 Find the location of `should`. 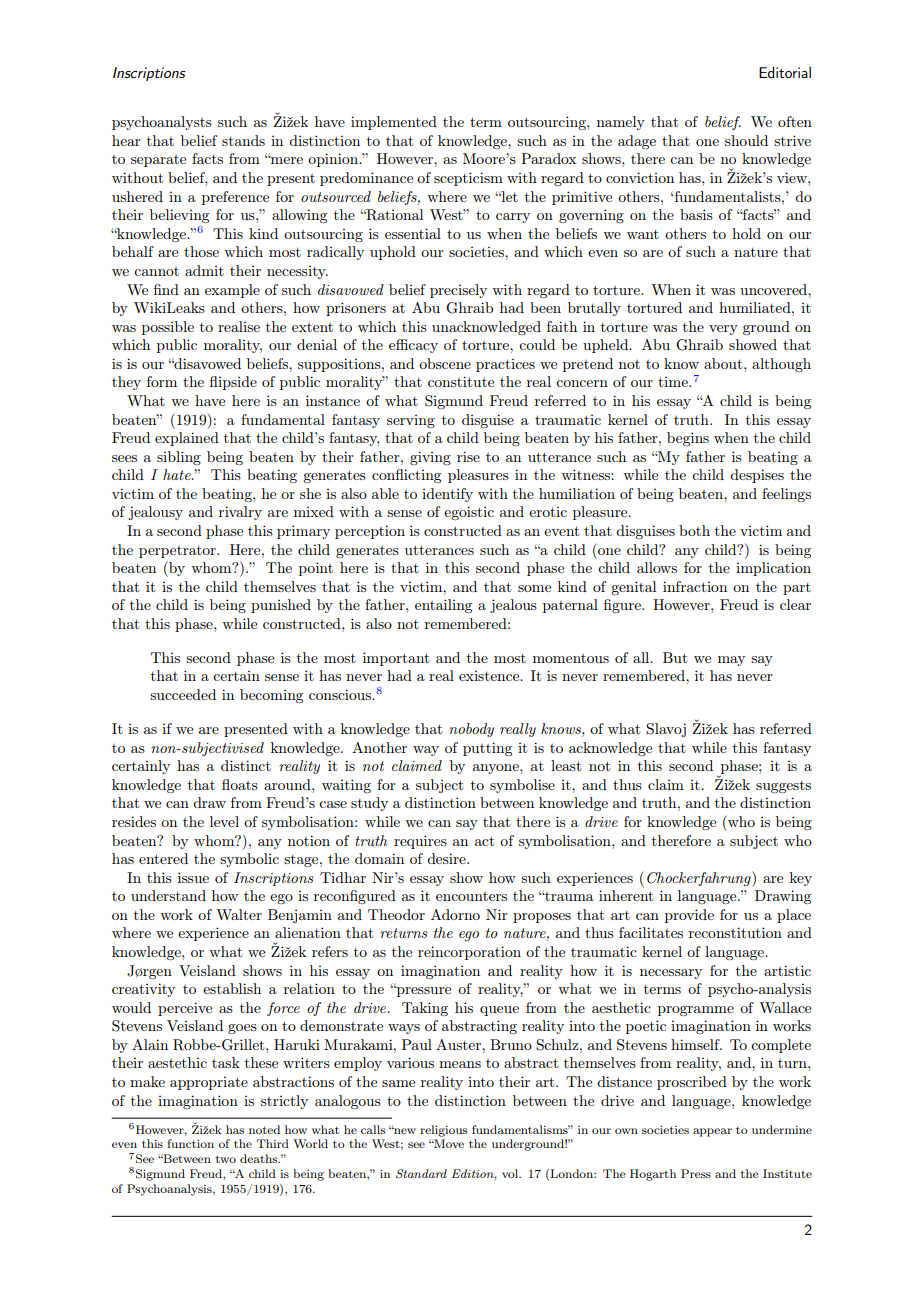

should is located at coordinates (746, 140).
